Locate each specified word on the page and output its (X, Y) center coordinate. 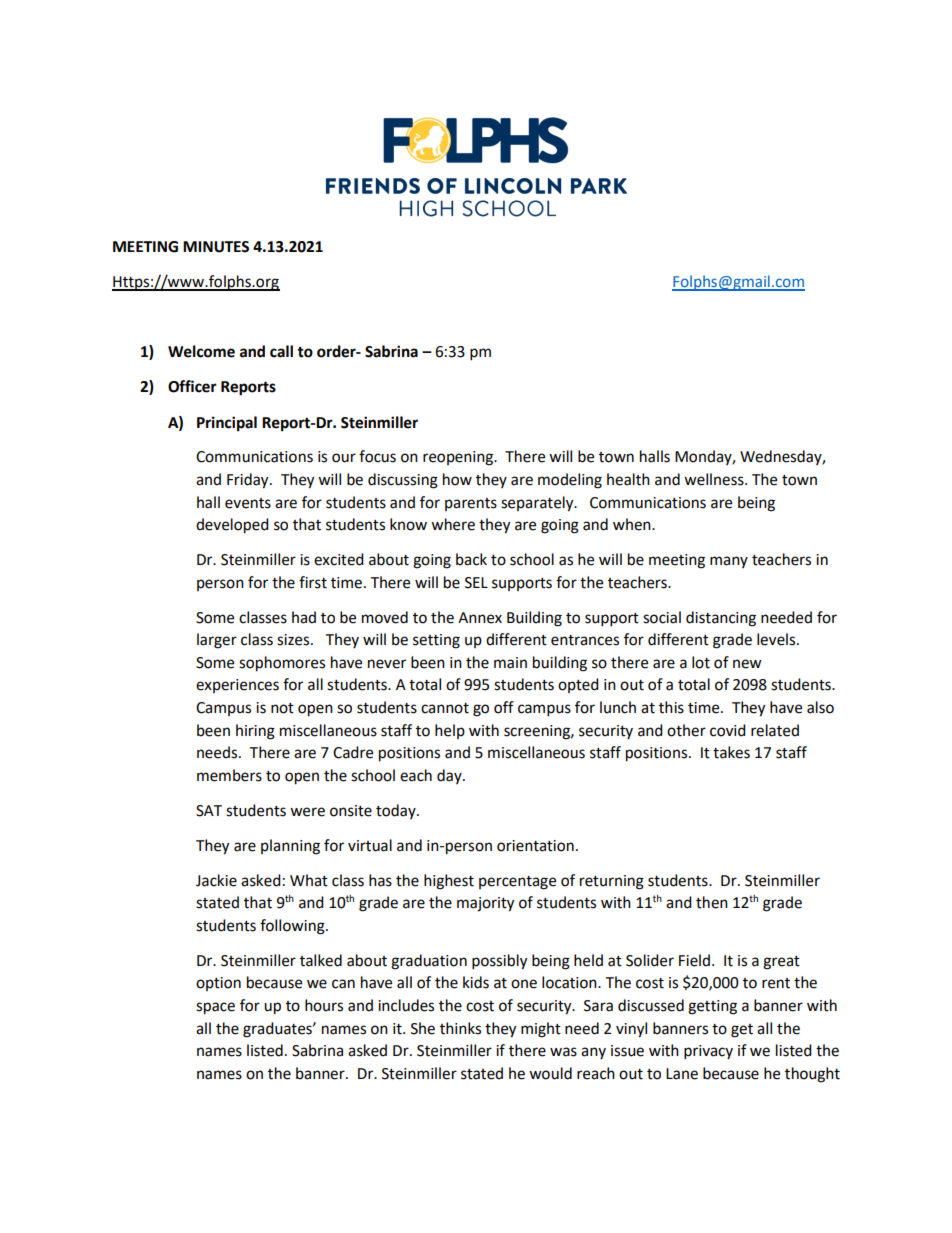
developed (232, 526)
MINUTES (216, 247)
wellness (715, 479)
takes (731, 752)
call (281, 351)
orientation (535, 846)
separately (538, 504)
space (215, 1008)
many (729, 562)
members (229, 775)
